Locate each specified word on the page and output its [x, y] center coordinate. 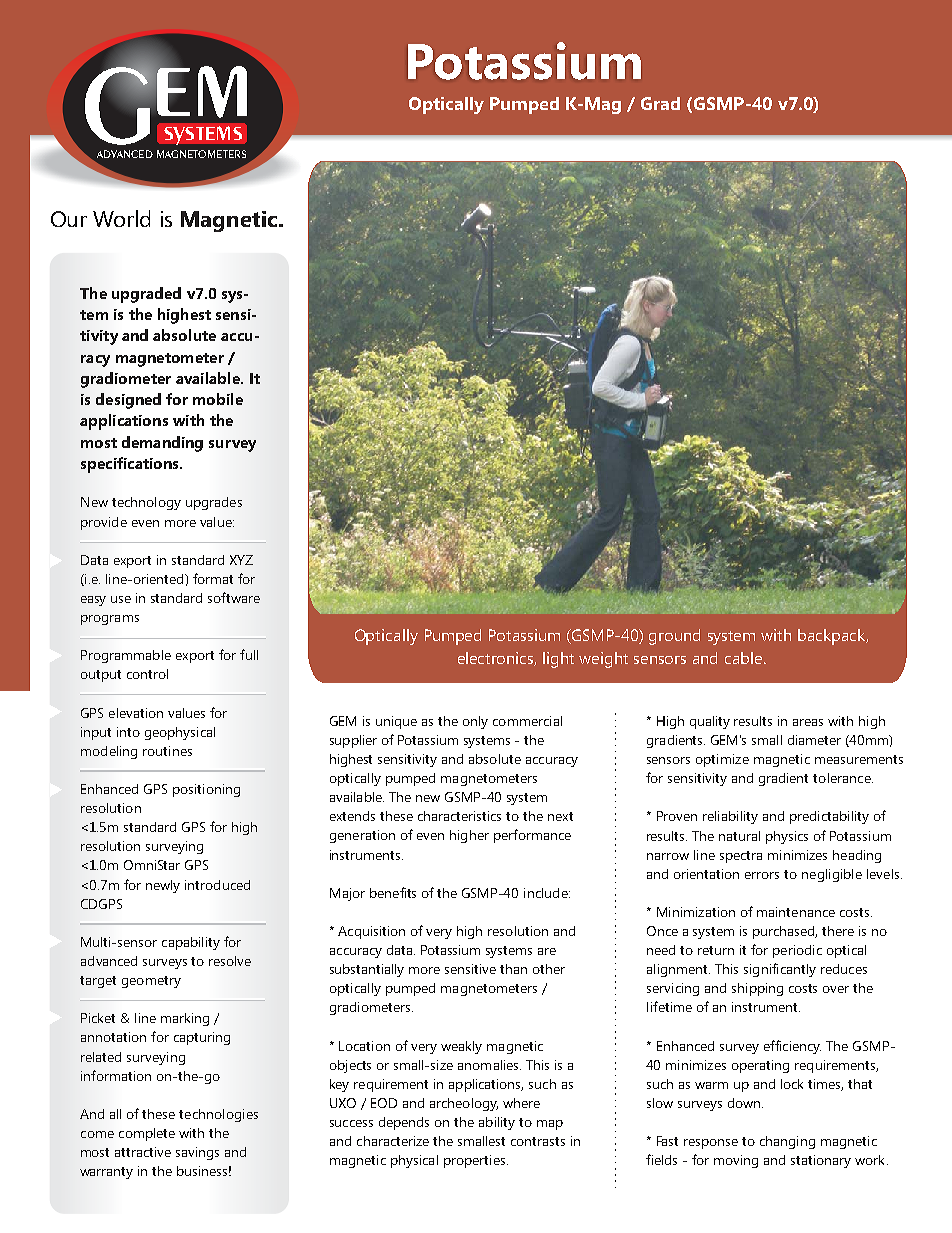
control [147, 674]
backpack [833, 637]
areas [808, 722]
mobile [218, 399]
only [475, 722]
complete [147, 1134]
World [121, 218]
